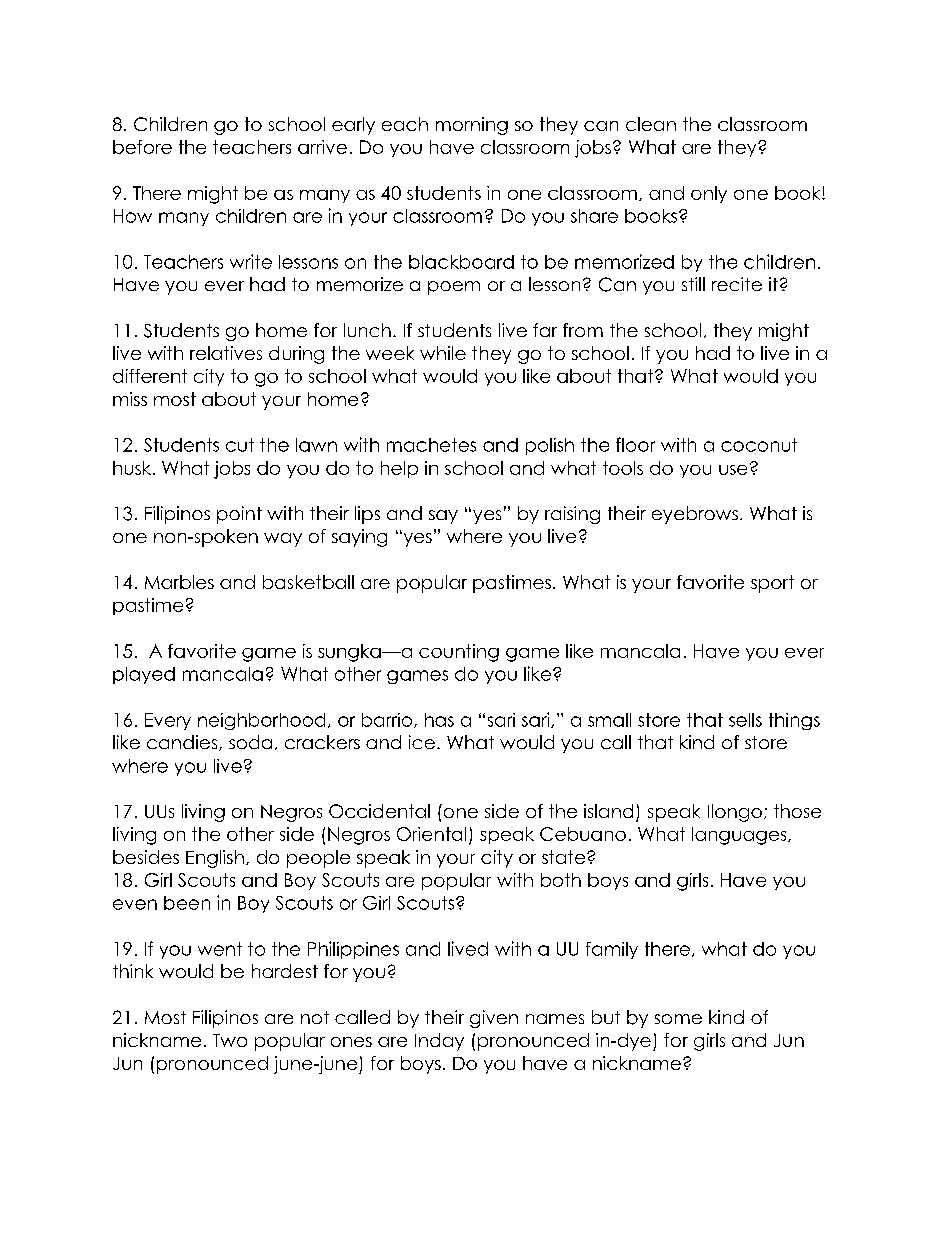 Image resolution: width=952 pixels, height=1233 pixels. I want to click on use, so click(733, 470).
